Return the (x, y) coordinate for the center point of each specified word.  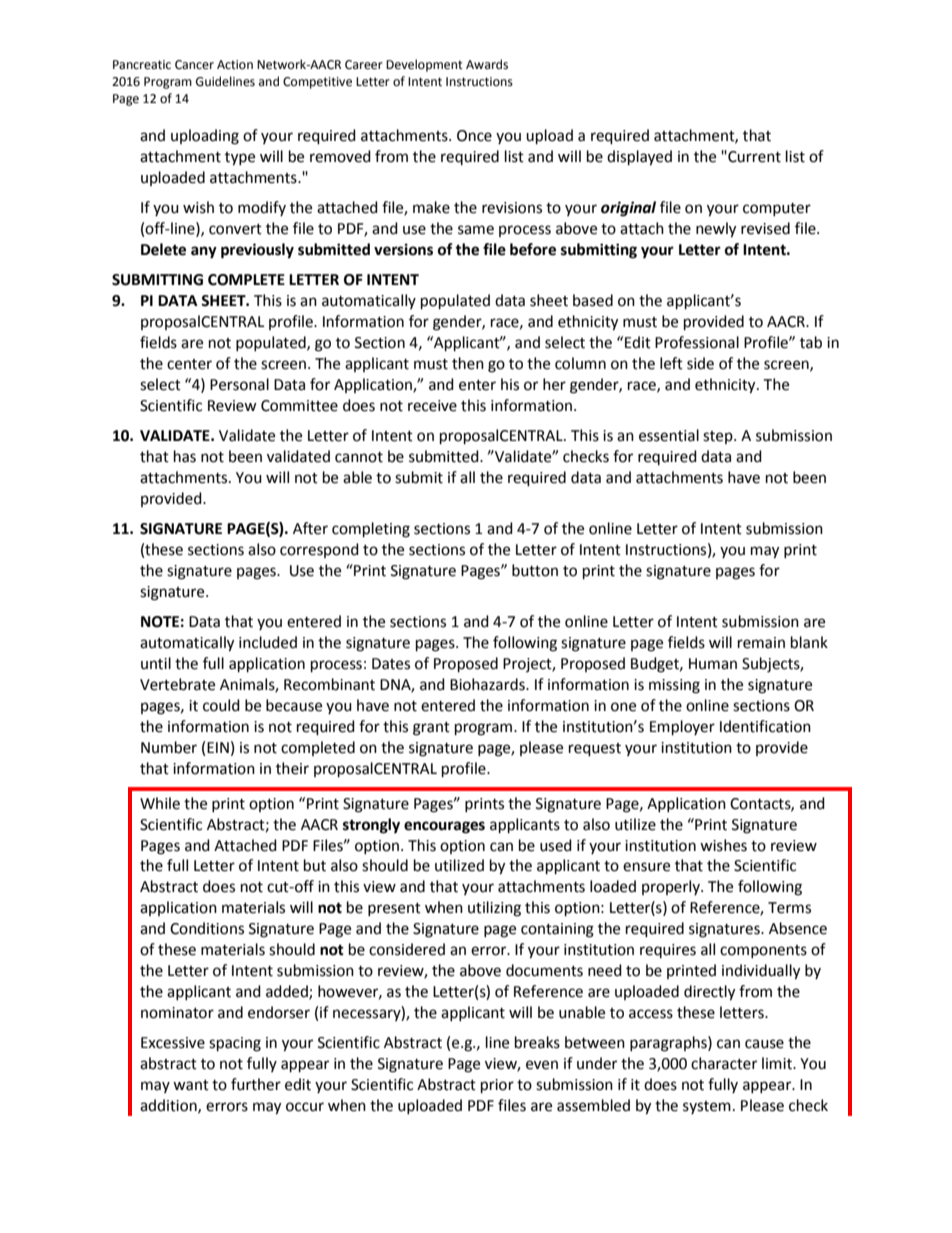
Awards (487, 64)
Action (235, 65)
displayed (639, 158)
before (533, 249)
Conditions (207, 928)
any (204, 252)
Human (713, 664)
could (221, 705)
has (185, 456)
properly (672, 887)
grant (431, 729)
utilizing (494, 909)
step (719, 437)
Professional (697, 342)
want (191, 1085)
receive (432, 406)
